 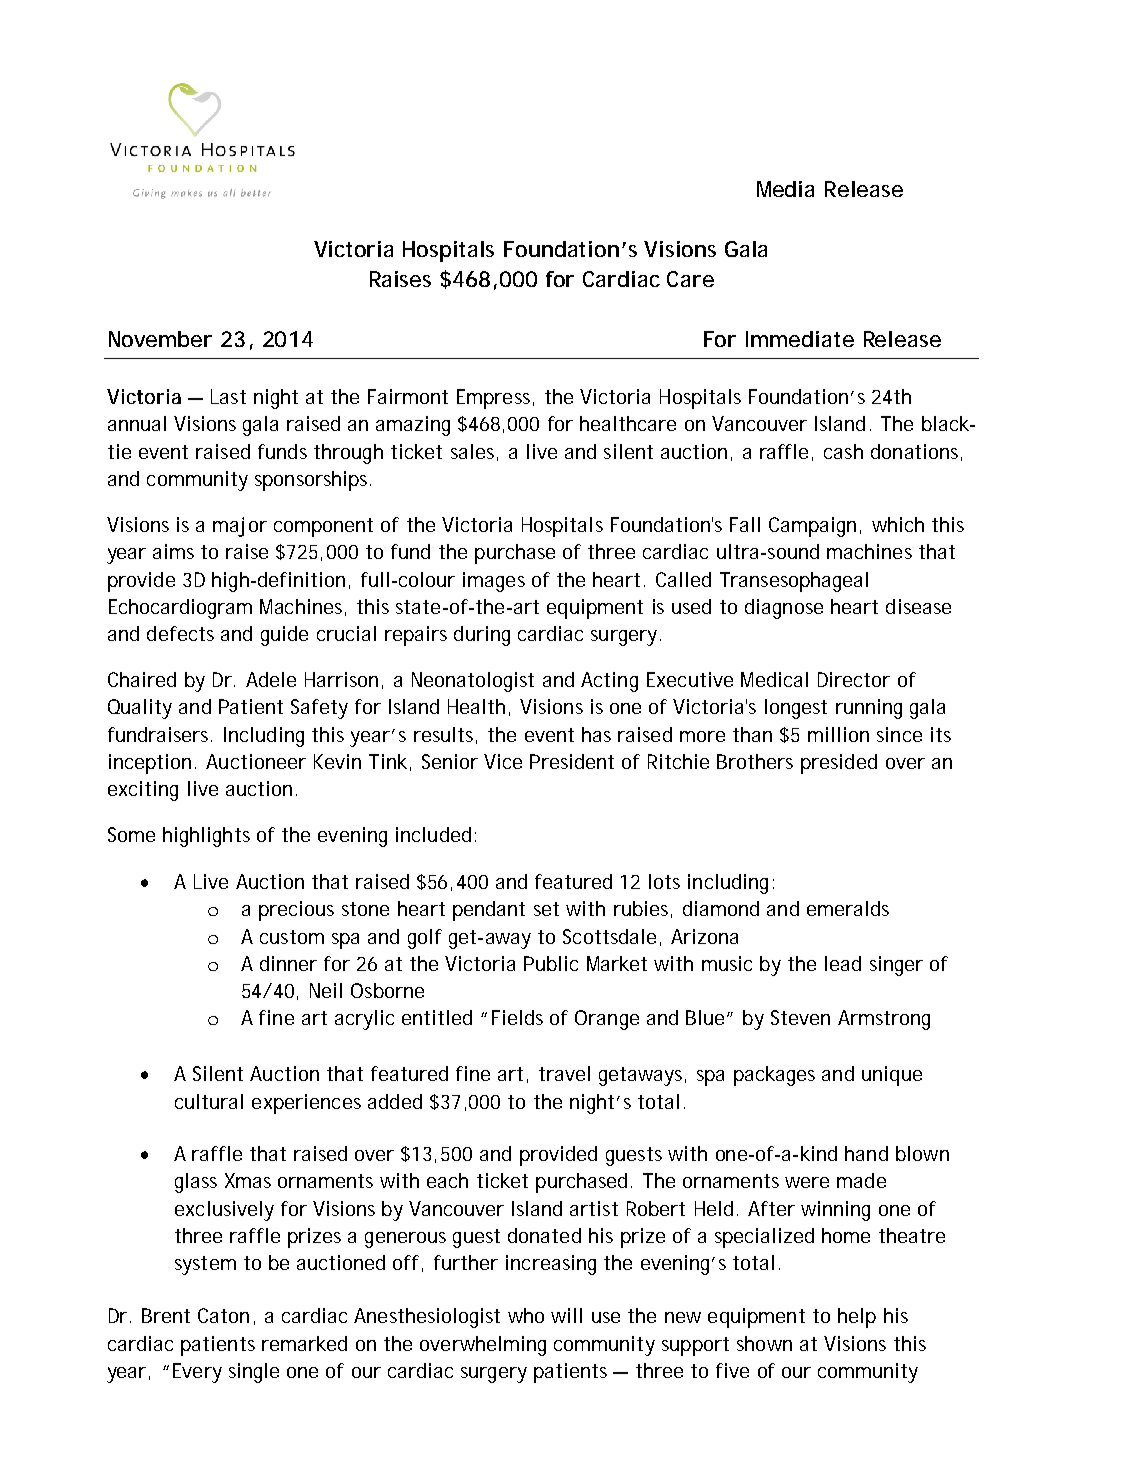 I want to click on Adele, so click(x=271, y=679).
